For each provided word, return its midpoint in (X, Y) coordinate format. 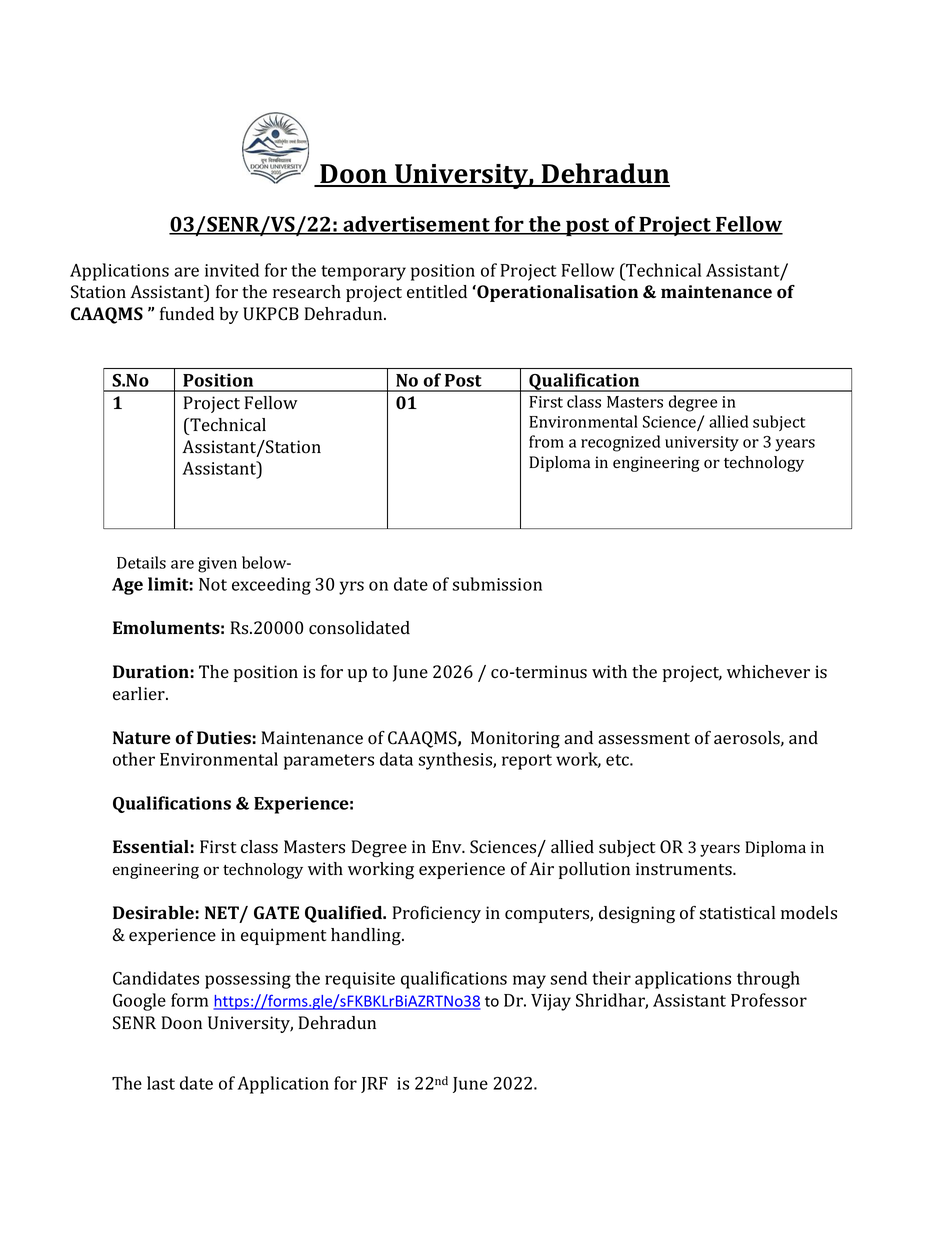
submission (497, 584)
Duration (151, 672)
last (161, 1083)
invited (232, 270)
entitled (437, 291)
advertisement (417, 225)
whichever (768, 671)
